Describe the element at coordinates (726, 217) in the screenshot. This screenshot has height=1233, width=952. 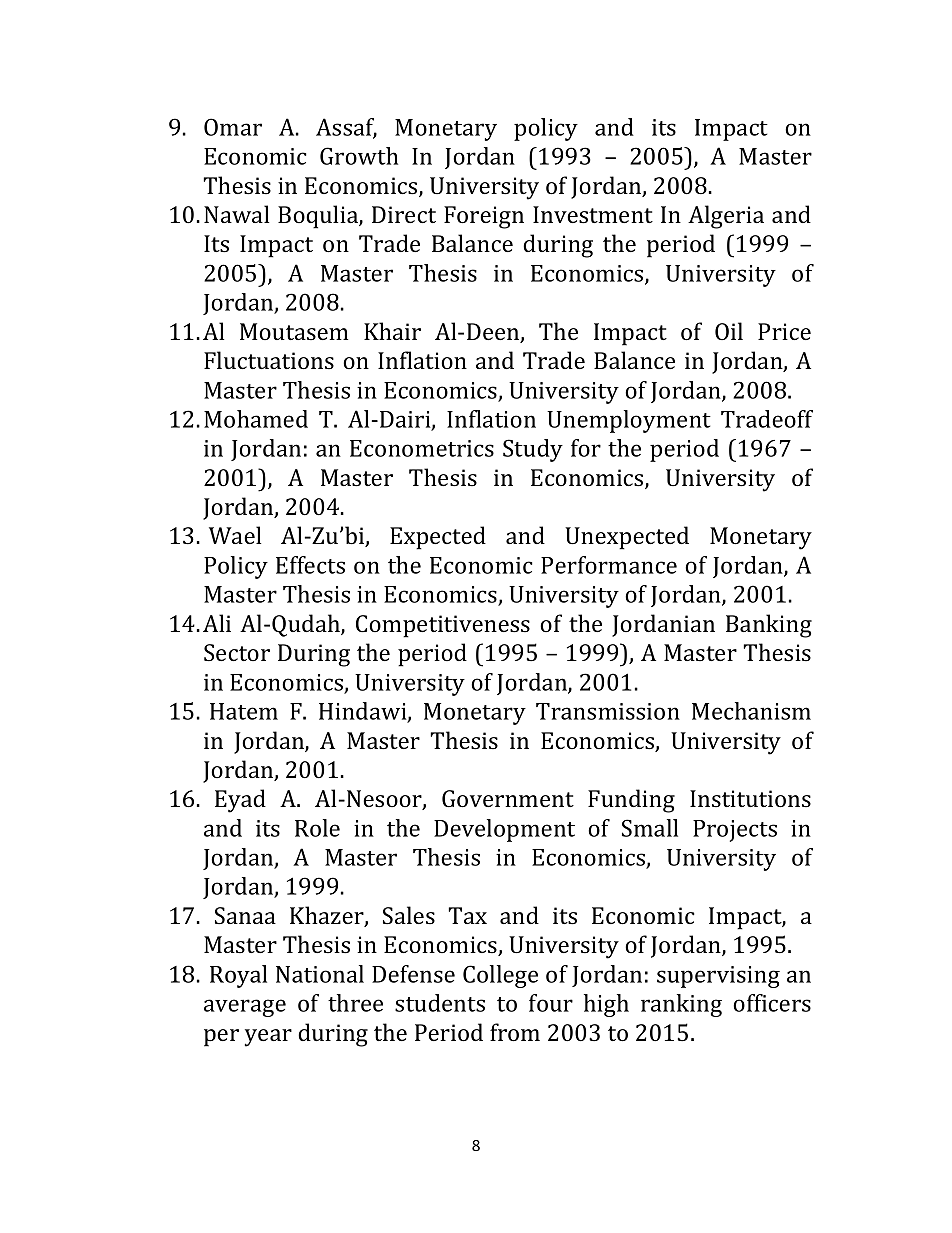
I see `Algeria` at that location.
